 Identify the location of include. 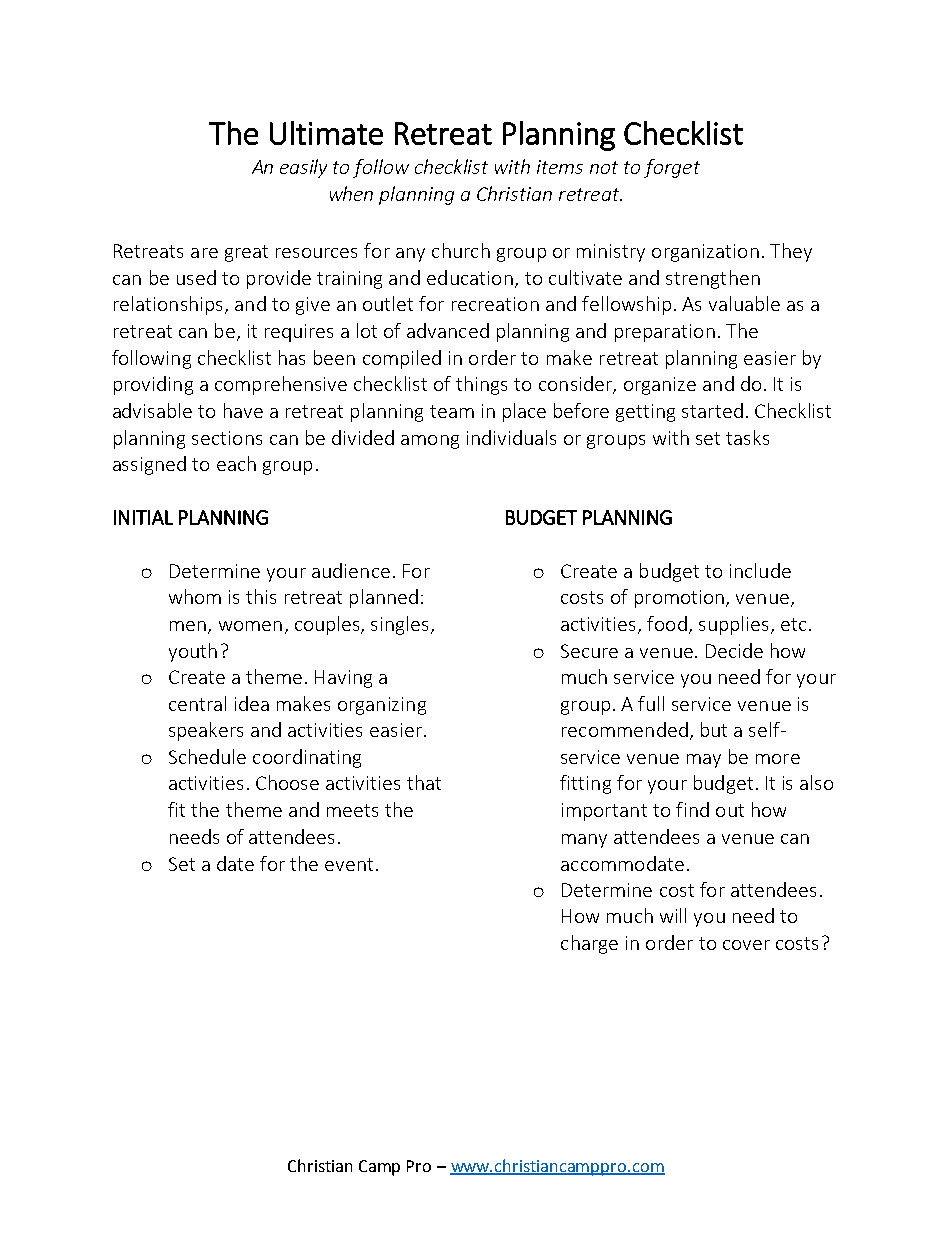
(760, 570).
